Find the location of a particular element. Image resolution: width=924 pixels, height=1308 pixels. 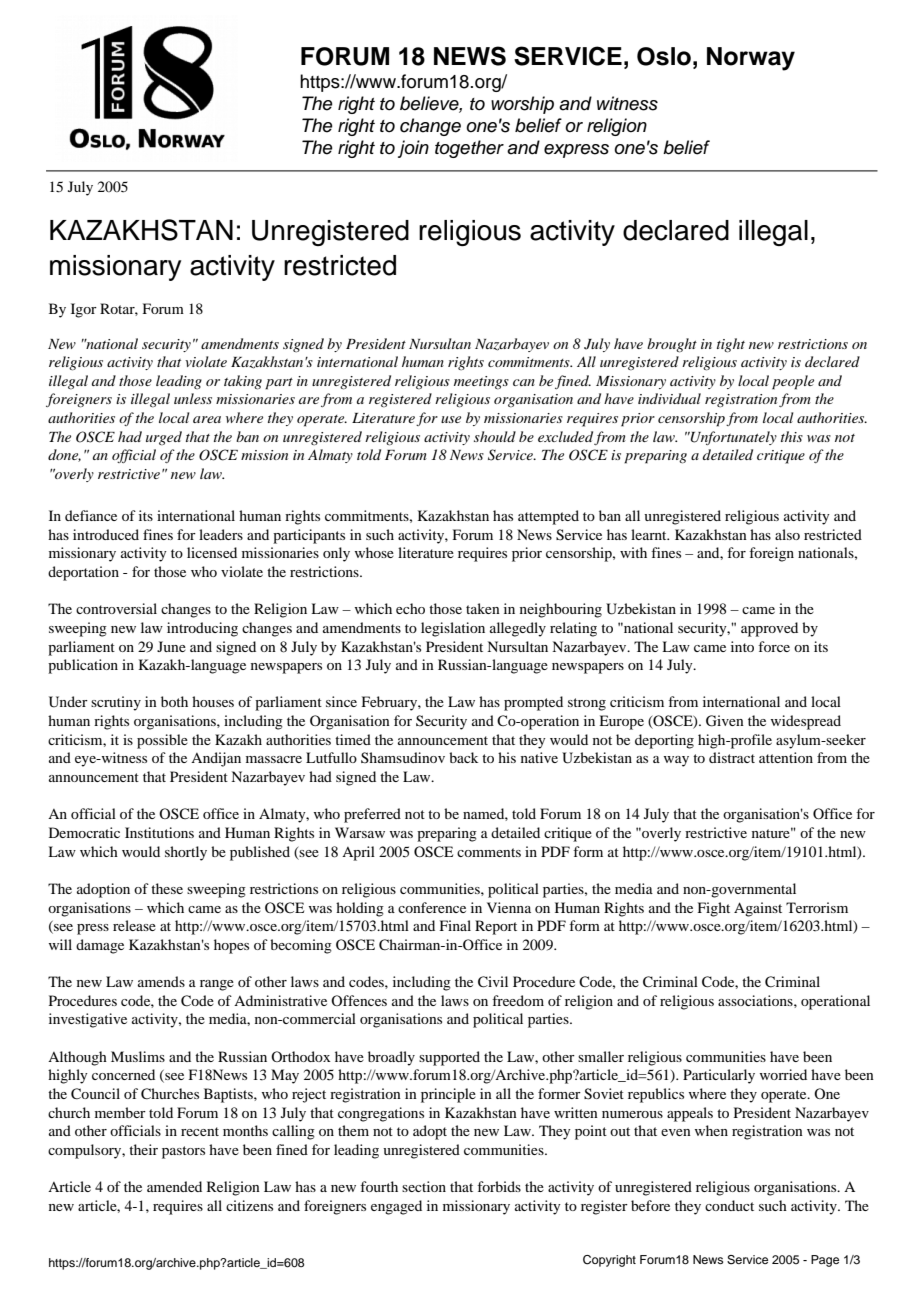

meetings is located at coordinates (481, 382).
